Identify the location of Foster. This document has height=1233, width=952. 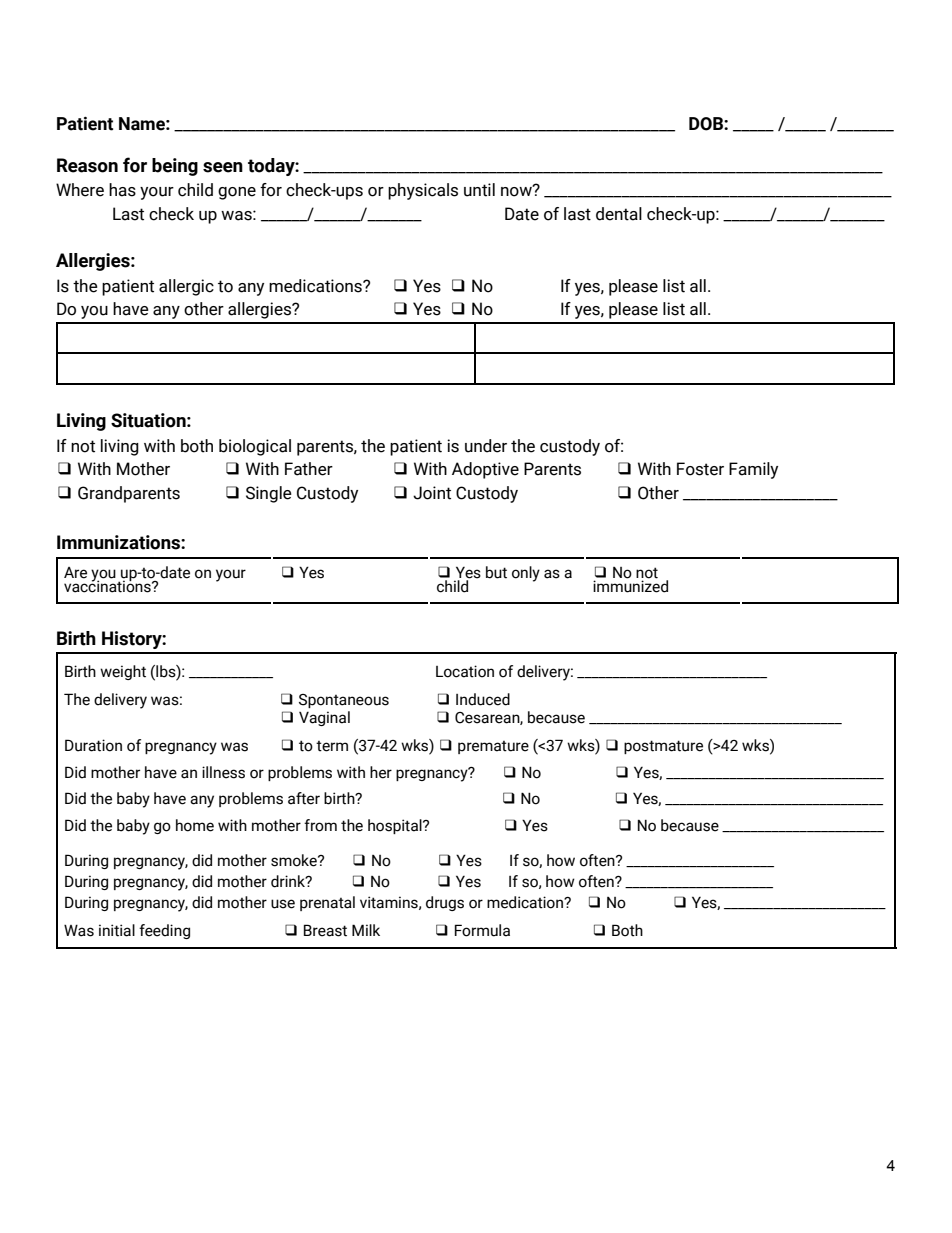
(700, 469).
